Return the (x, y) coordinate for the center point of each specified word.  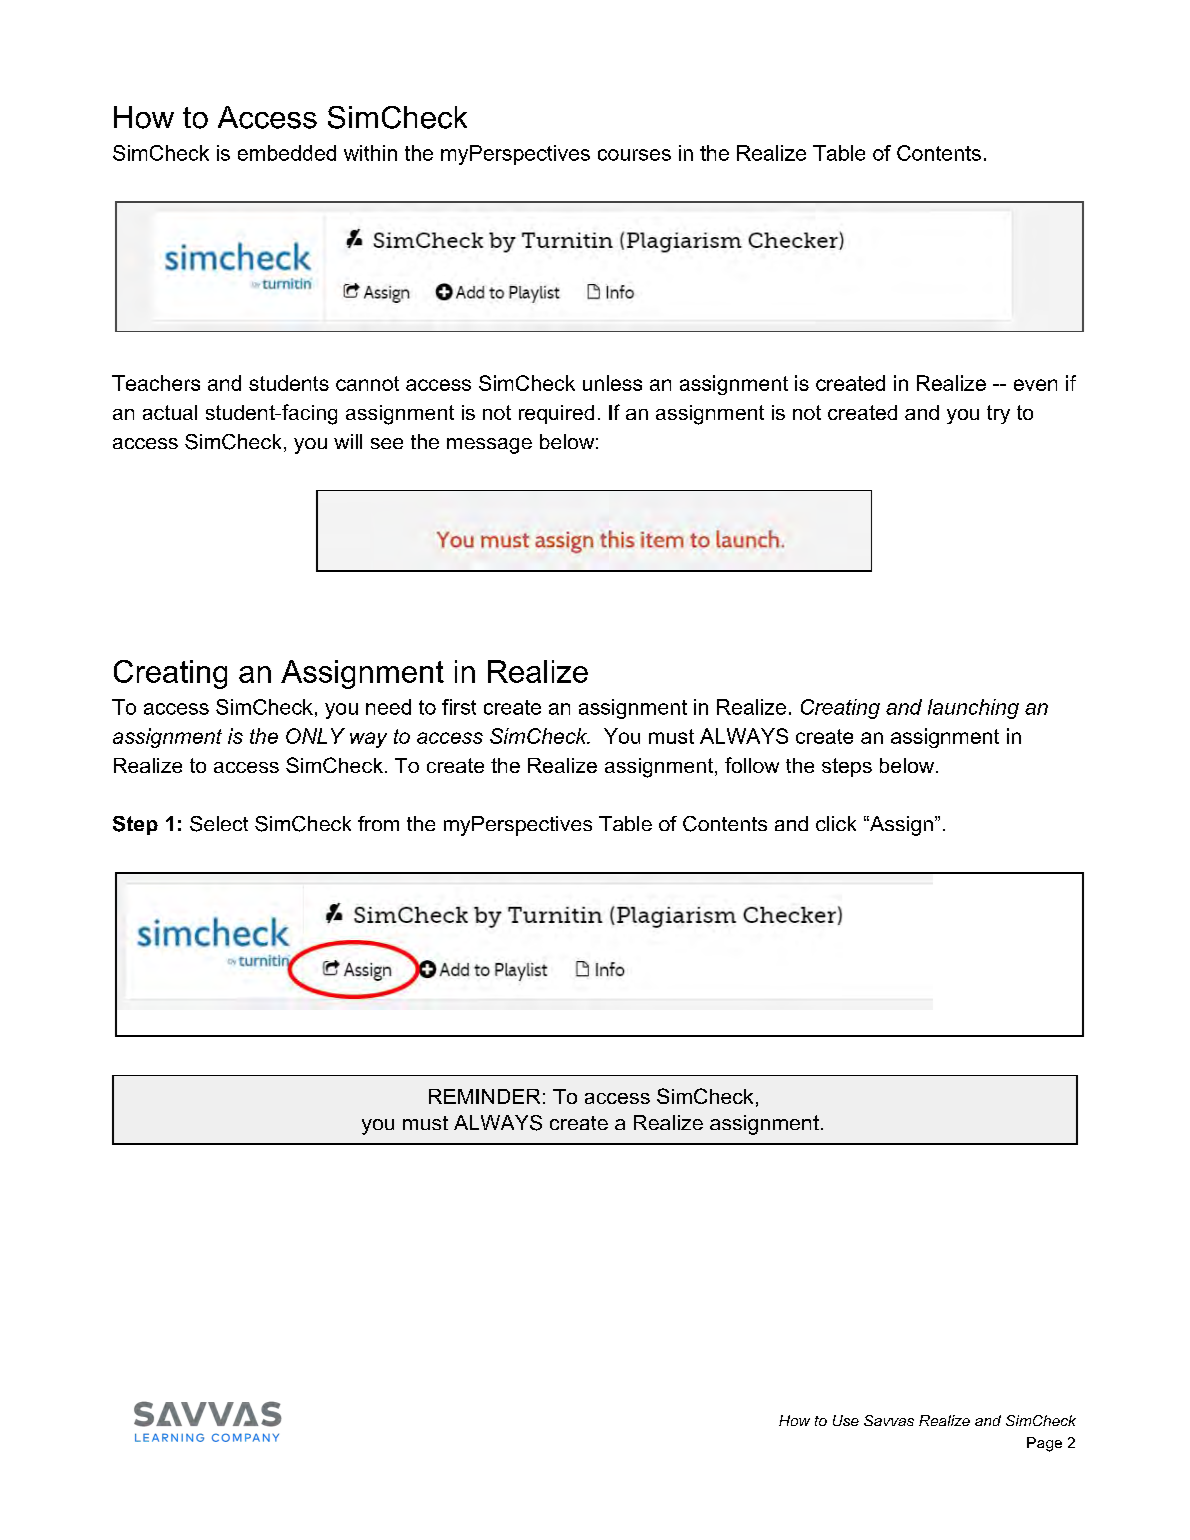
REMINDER (484, 1096)
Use (846, 1420)
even (1035, 385)
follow (752, 765)
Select (219, 824)
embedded (287, 153)
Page (1044, 1444)
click (836, 823)
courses (634, 155)
